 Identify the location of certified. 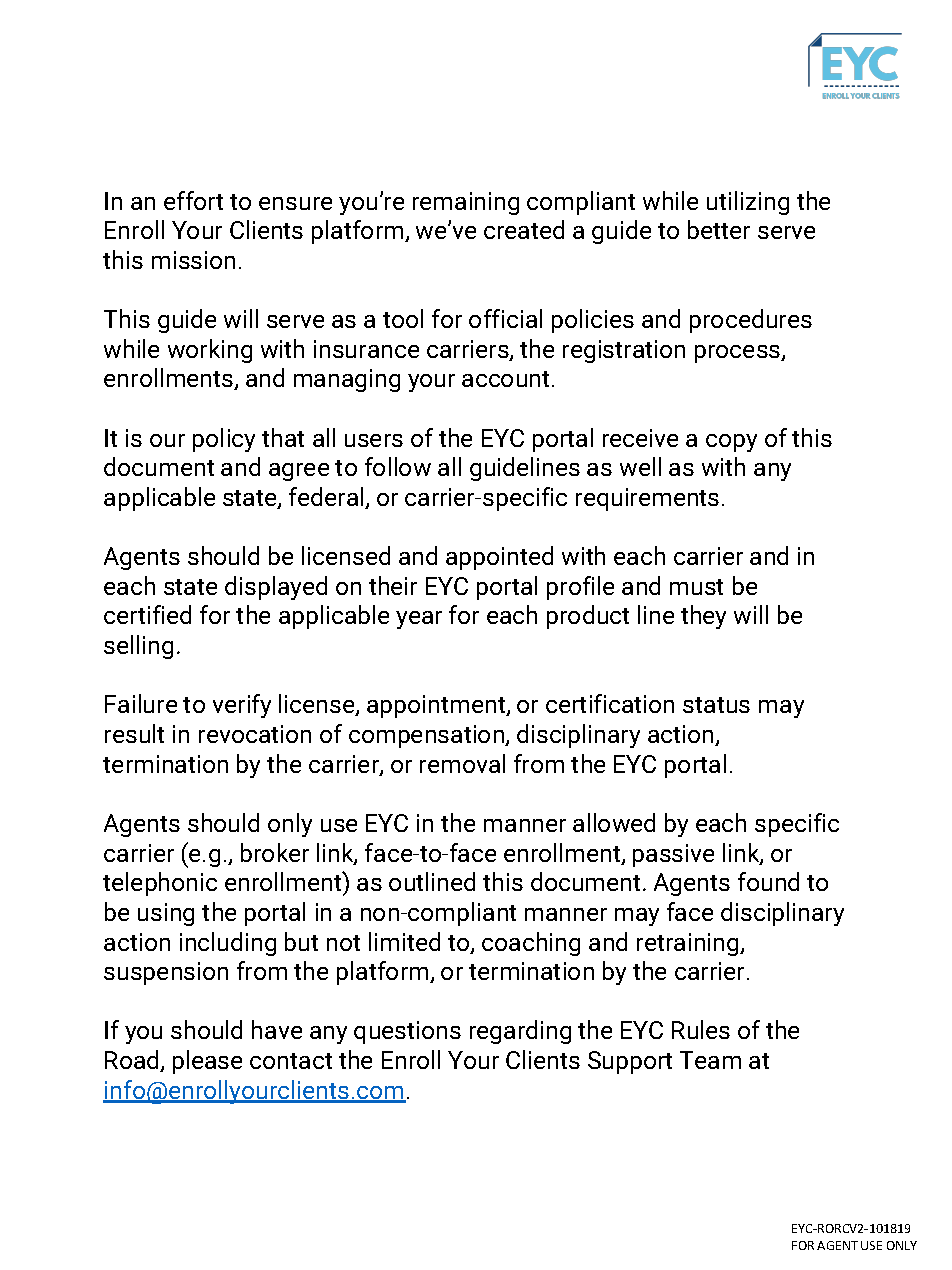
(147, 614).
